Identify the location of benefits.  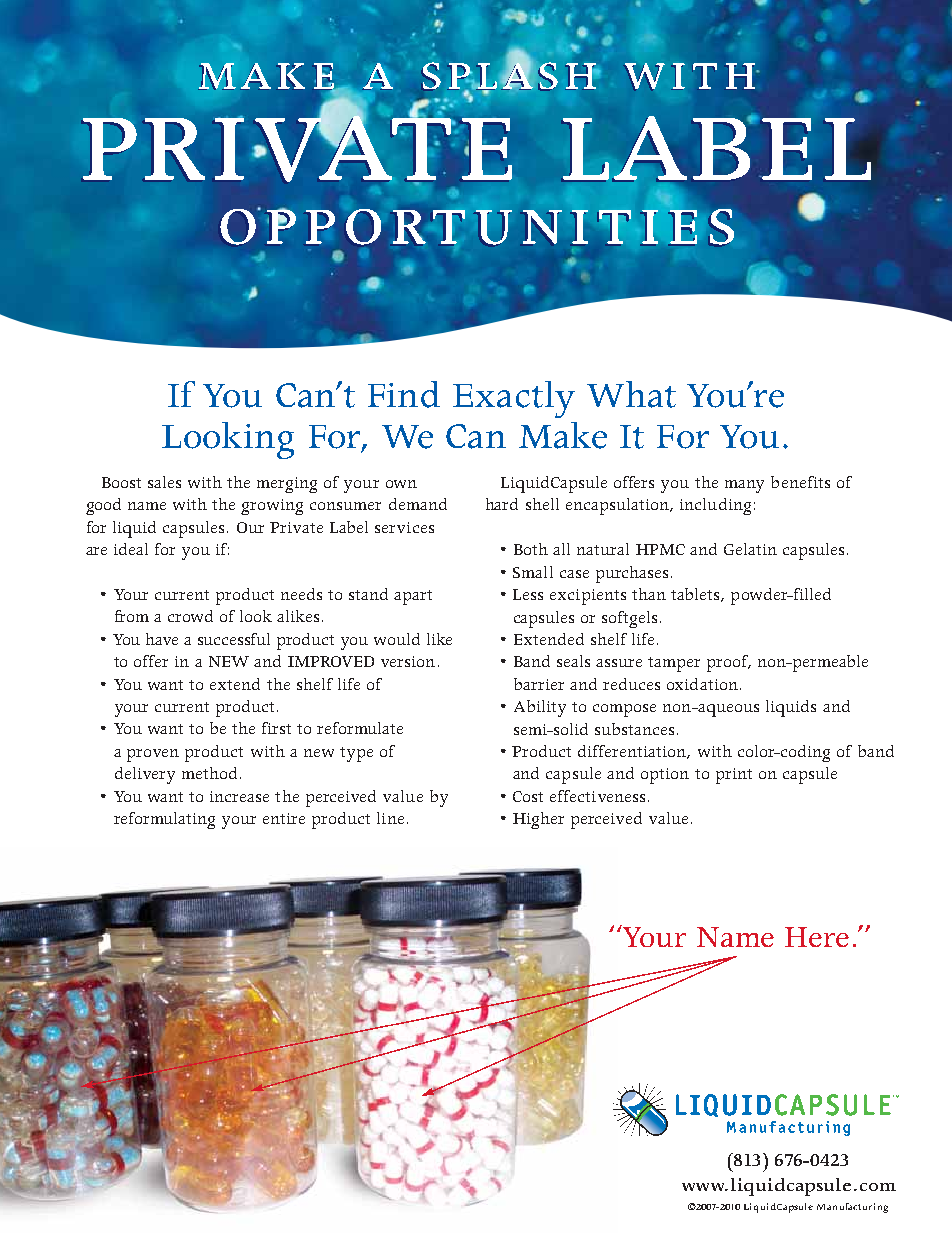
(800, 482).
